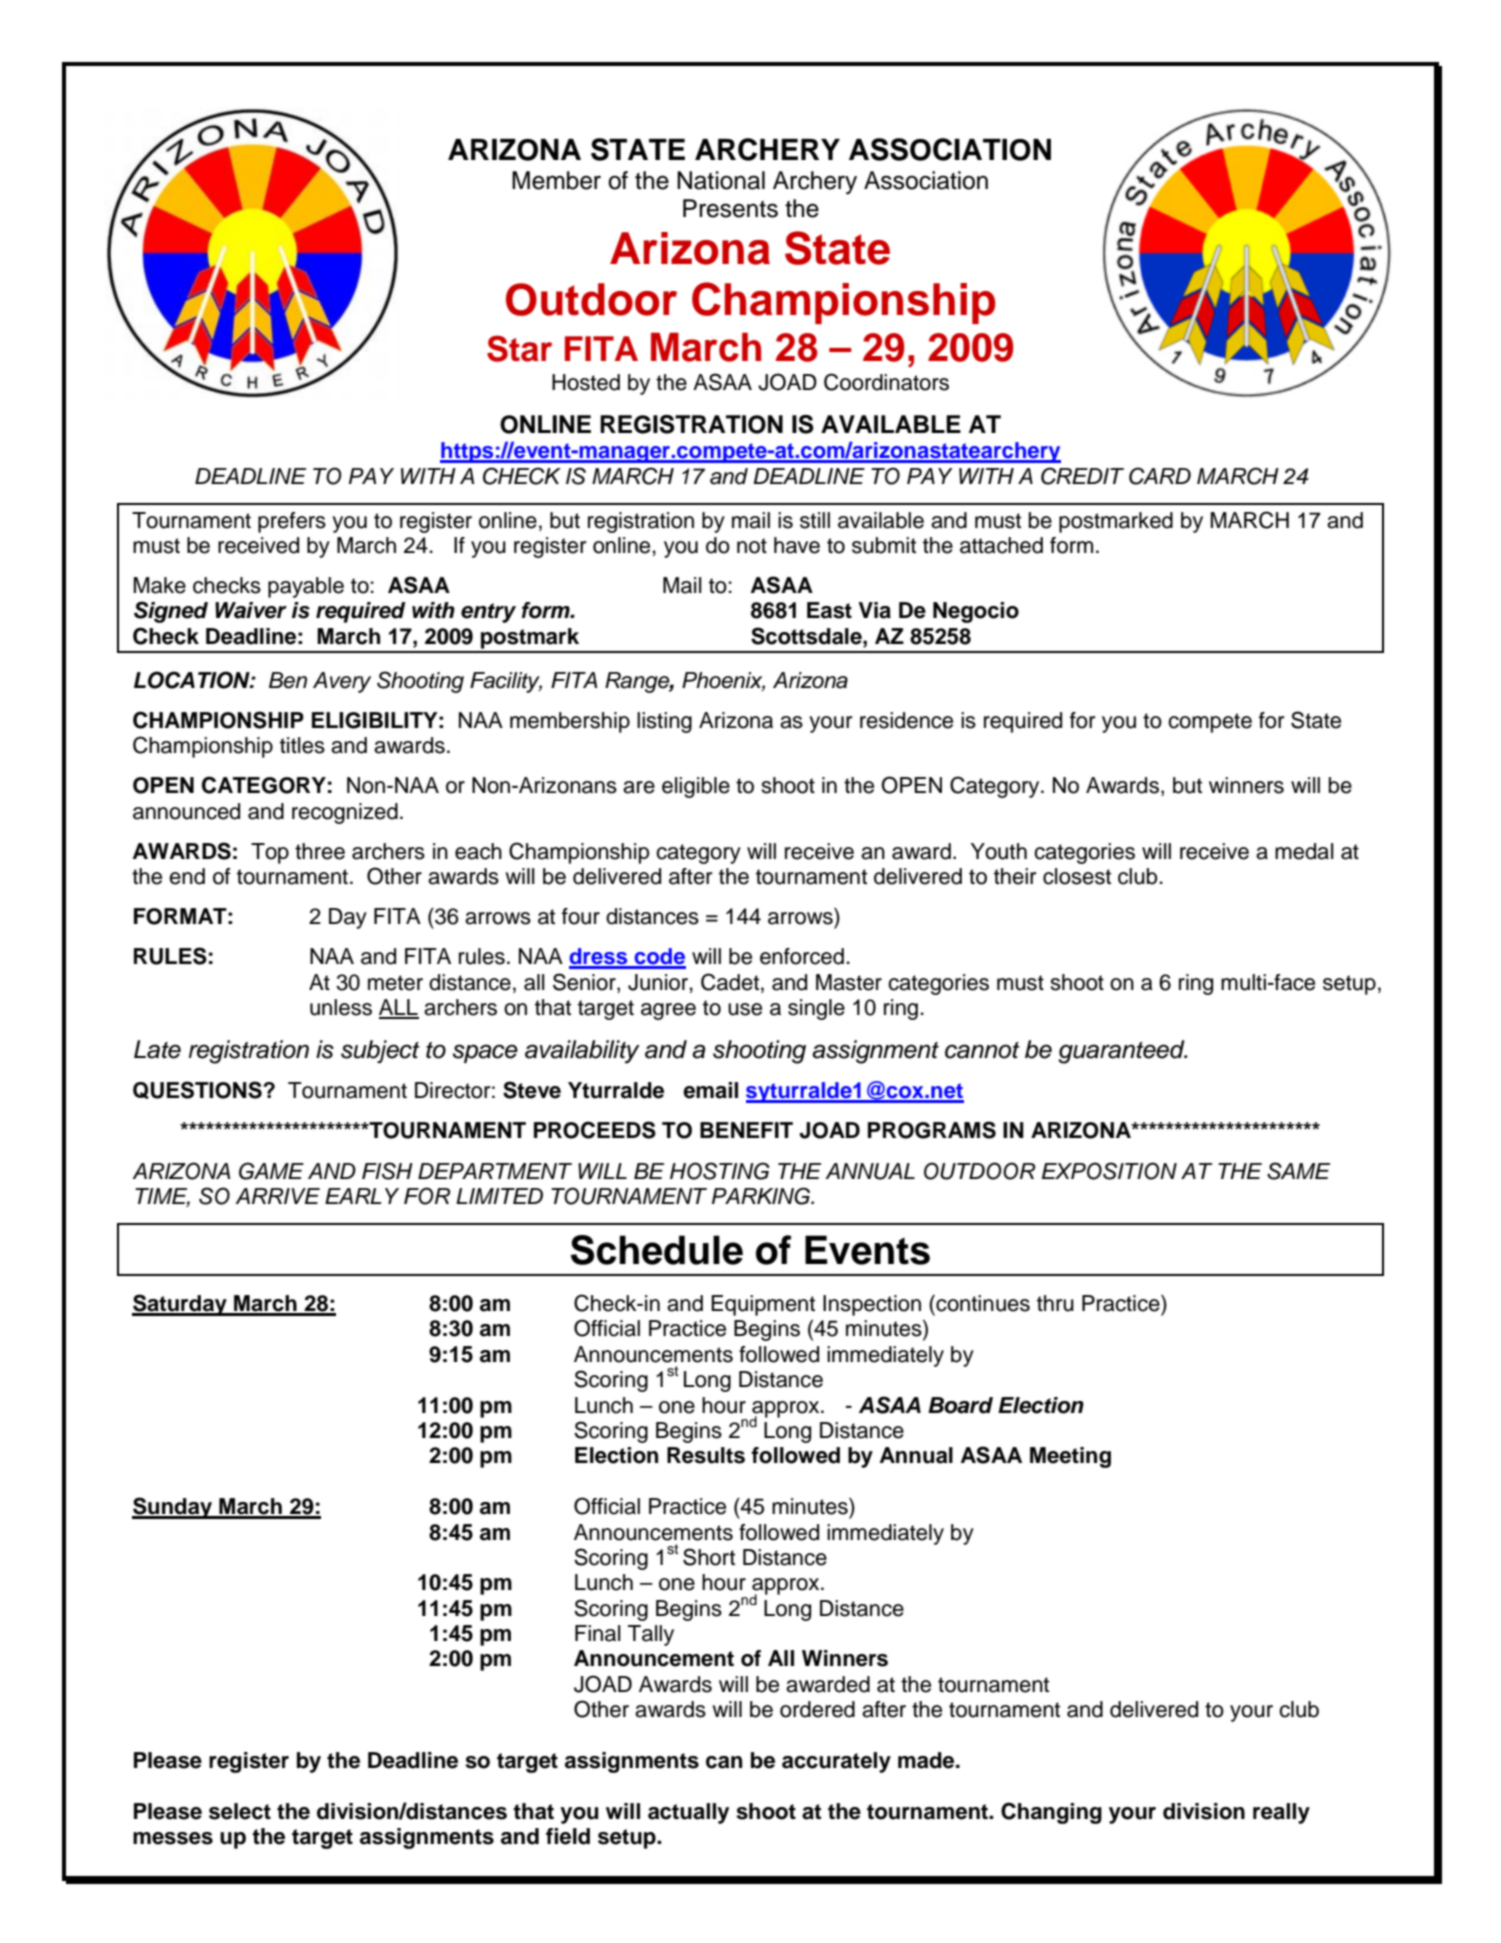  Describe the element at coordinates (976, 612) in the document. I see `Negocio` at that location.
